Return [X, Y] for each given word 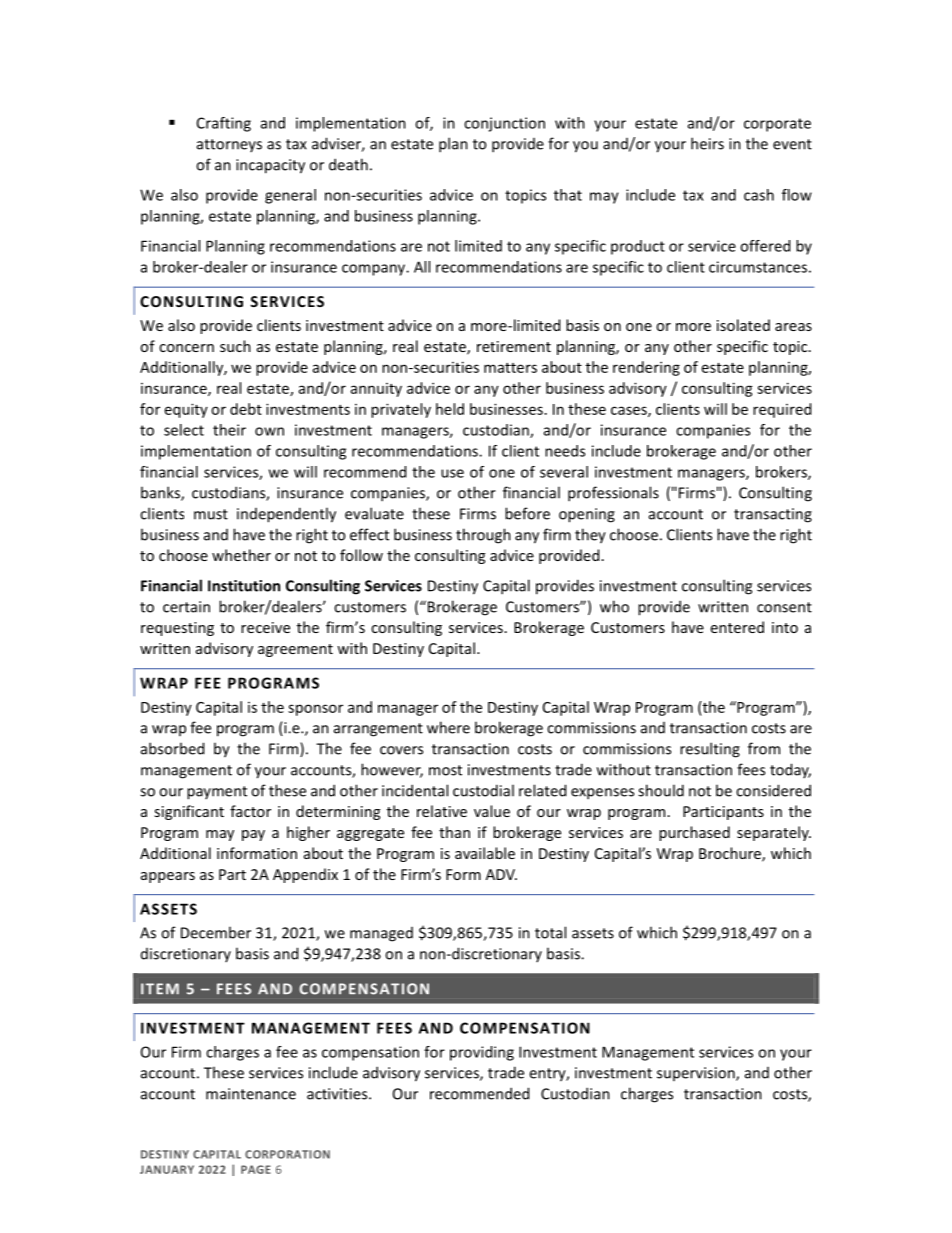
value [492, 811]
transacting [773, 515]
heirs [707, 143]
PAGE [256, 1169]
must [211, 514]
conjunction [504, 124]
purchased [694, 833]
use [452, 473]
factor [250, 811]
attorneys [229, 145]
